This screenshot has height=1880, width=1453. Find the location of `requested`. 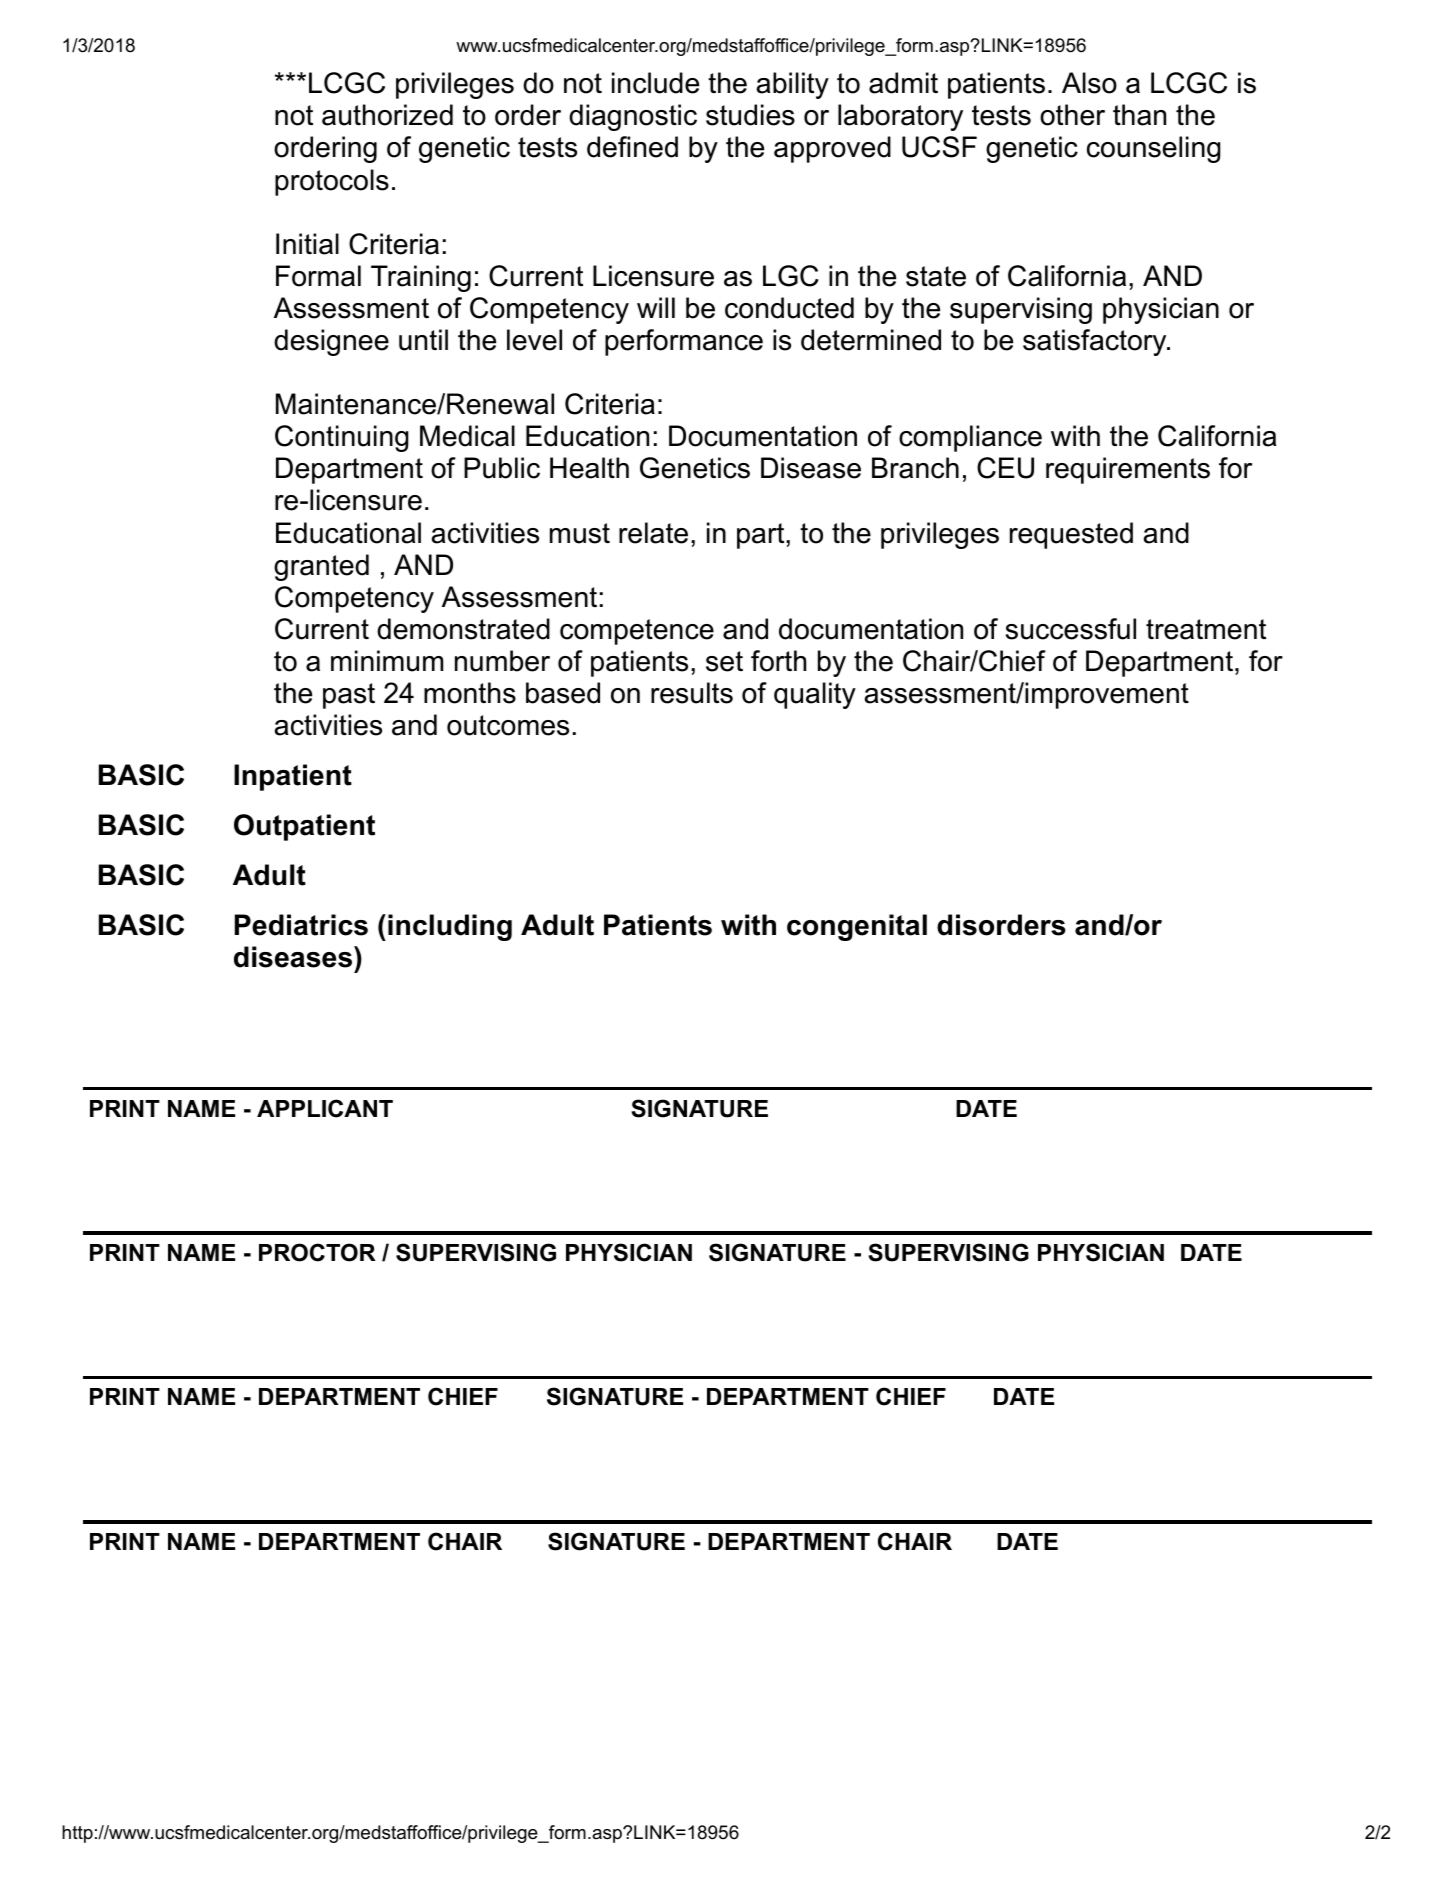

requested is located at coordinates (1071, 535).
